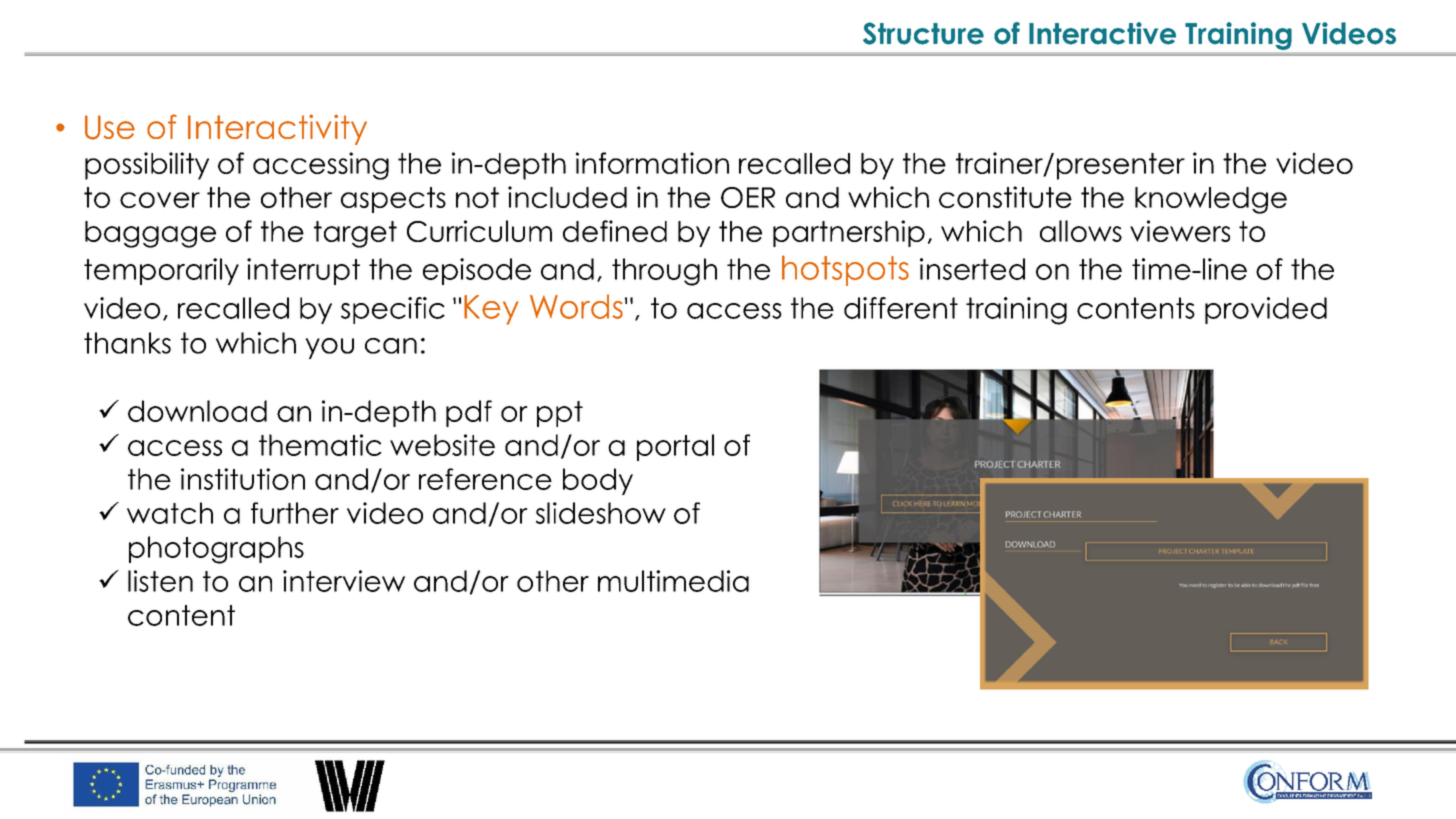 Image resolution: width=1456 pixels, height=819 pixels. I want to click on specific, so click(393, 310).
